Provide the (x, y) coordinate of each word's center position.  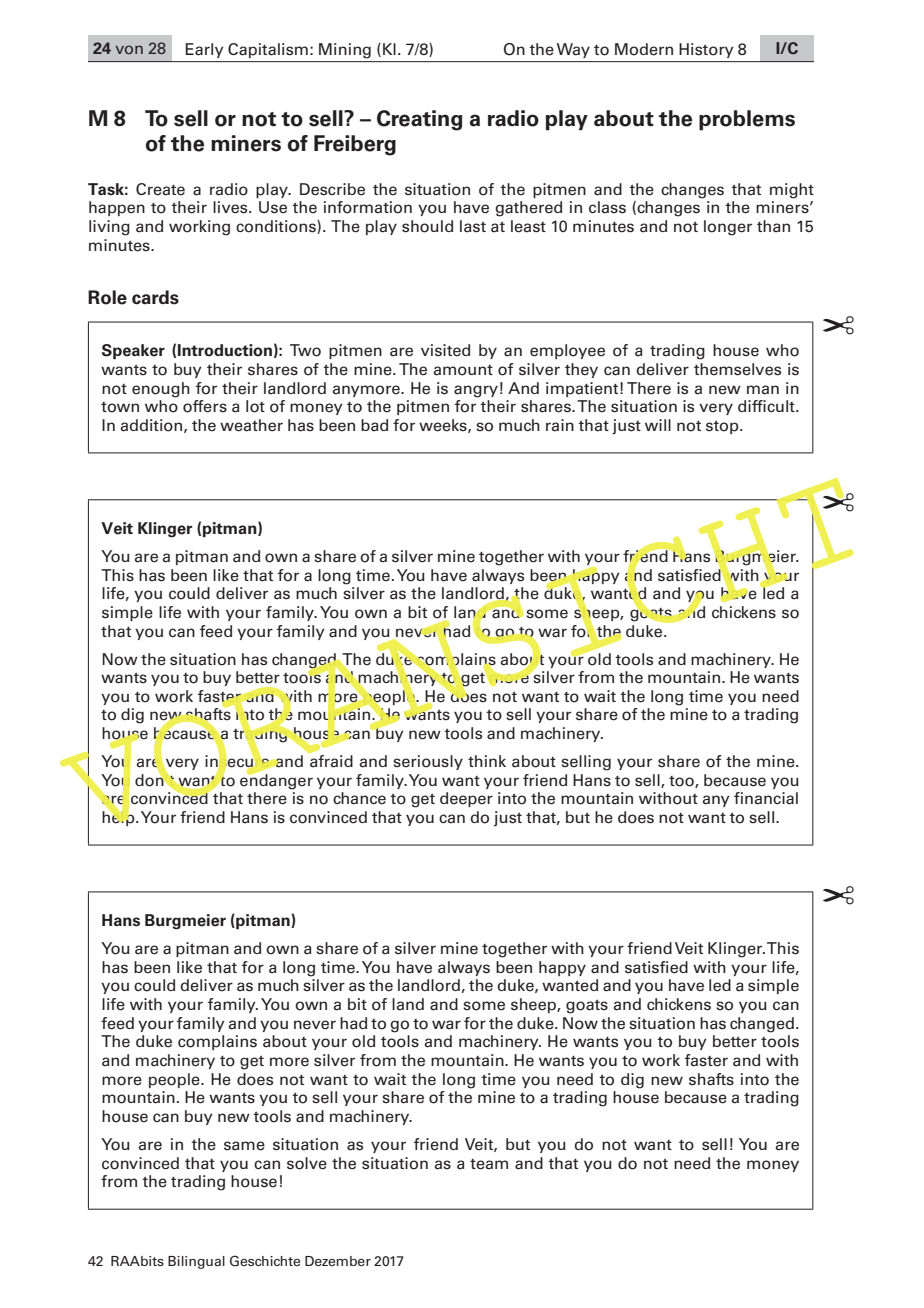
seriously (428, 762)
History (706, 50)
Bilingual (196, 1262)
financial (766, 798)
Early (204, 50)
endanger (276, 780)
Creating (419, 120)
